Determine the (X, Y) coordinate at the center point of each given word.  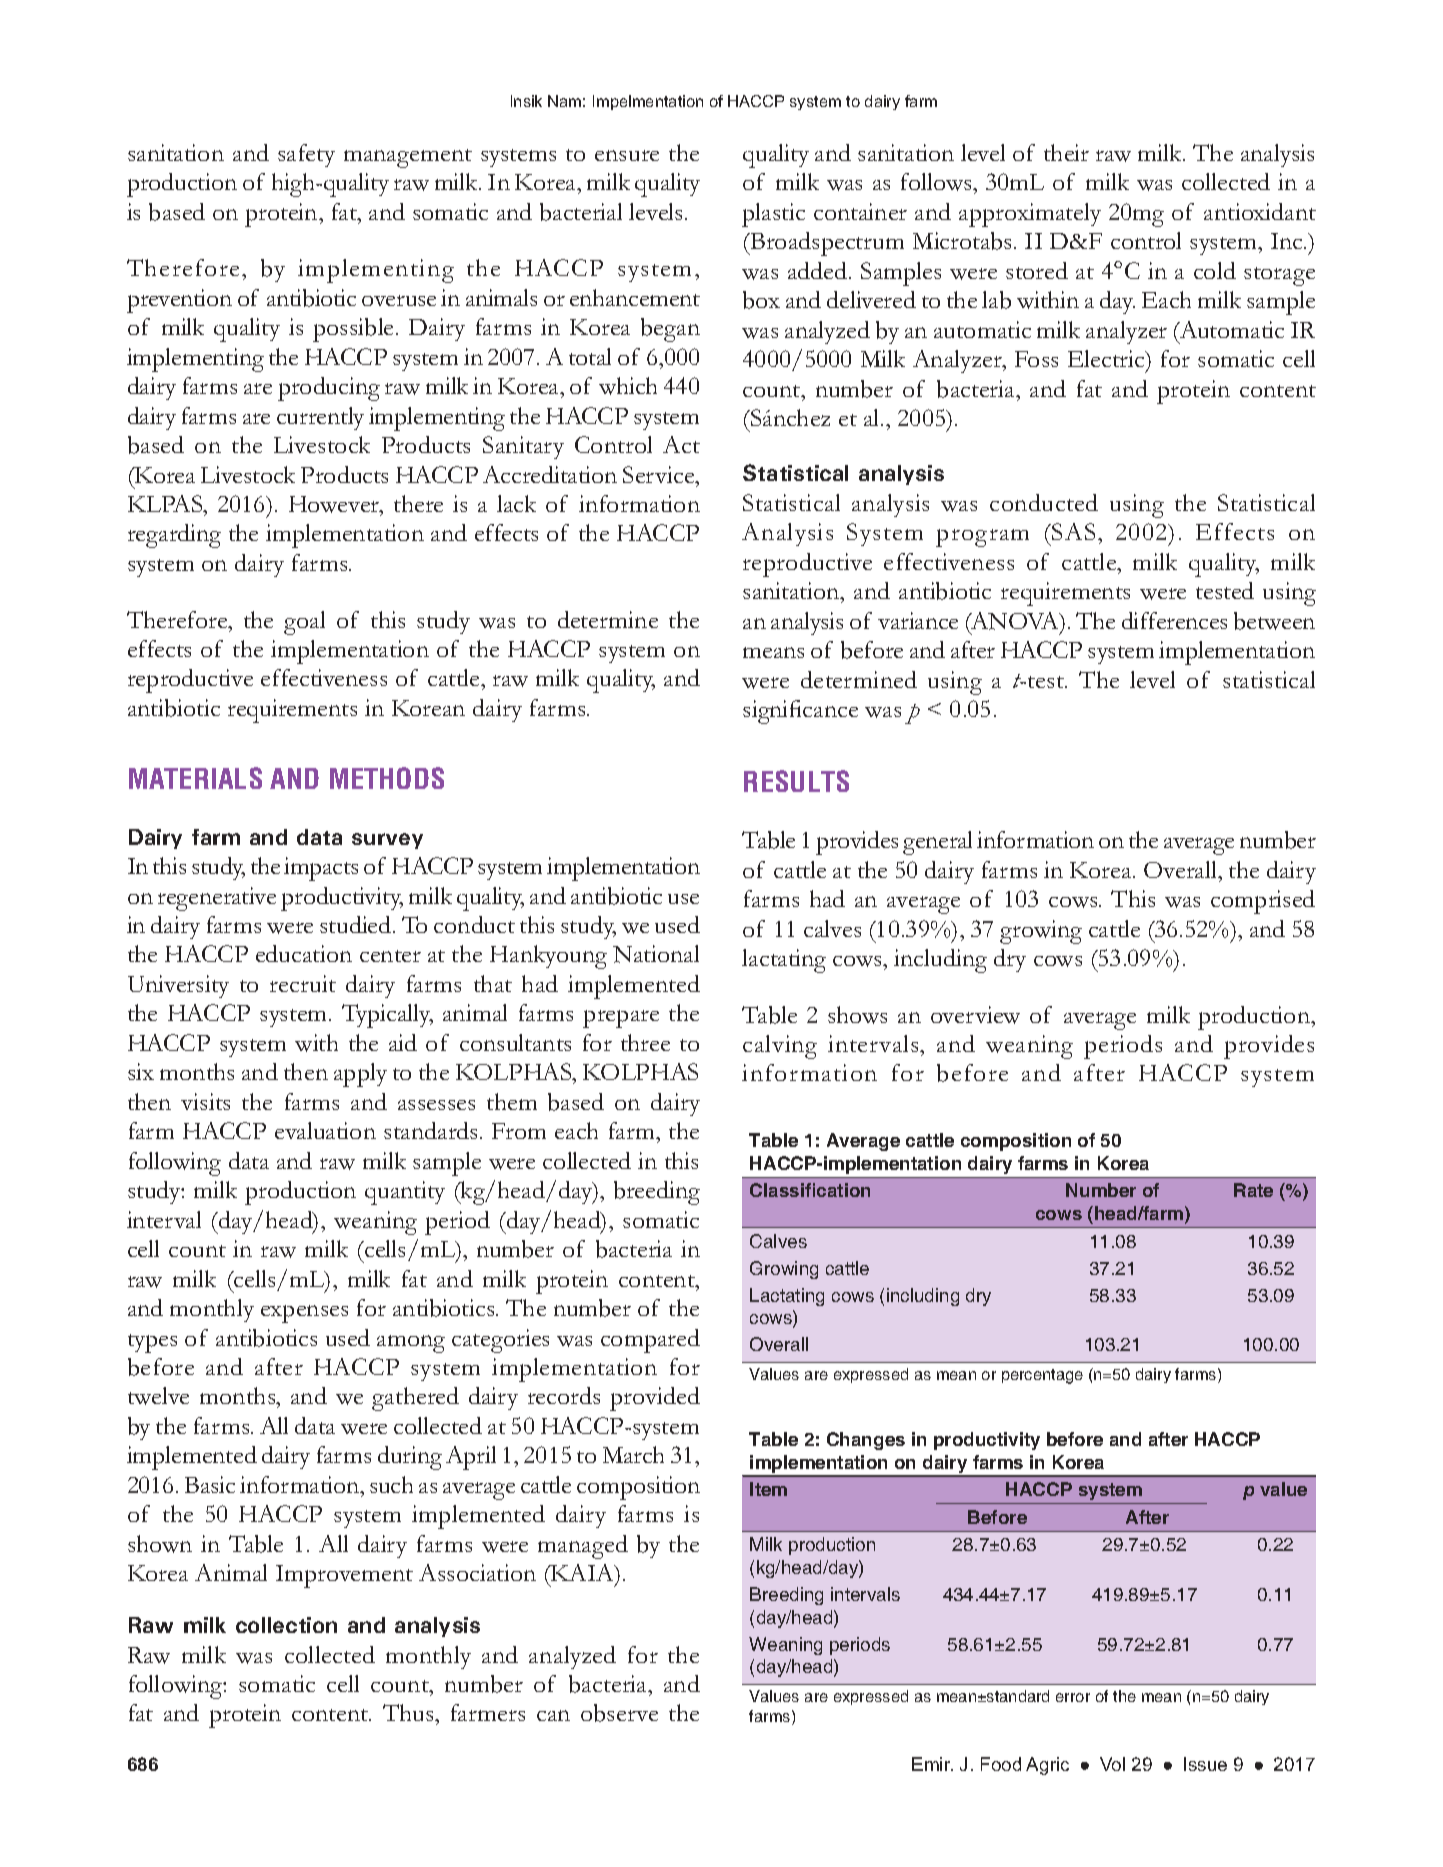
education (304, 953)
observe (619, 1713)
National (656, 954)
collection (286, 1625)
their (1066, 152)
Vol (1112, 1764)
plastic (773, 215)
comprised (1263, 902)
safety (306, 155)
